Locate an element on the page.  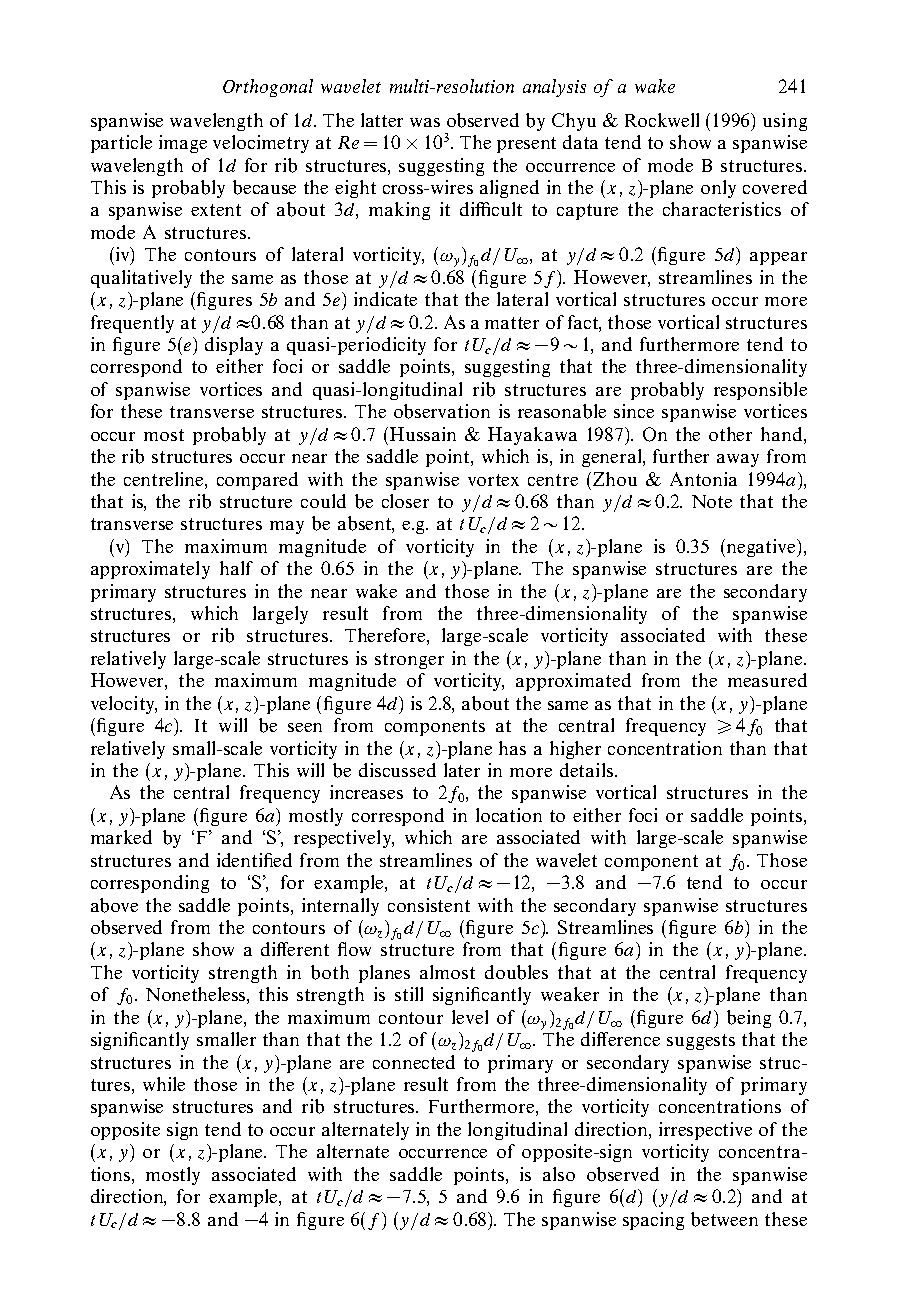
Rockwell is located at coordinates (662, 120).
